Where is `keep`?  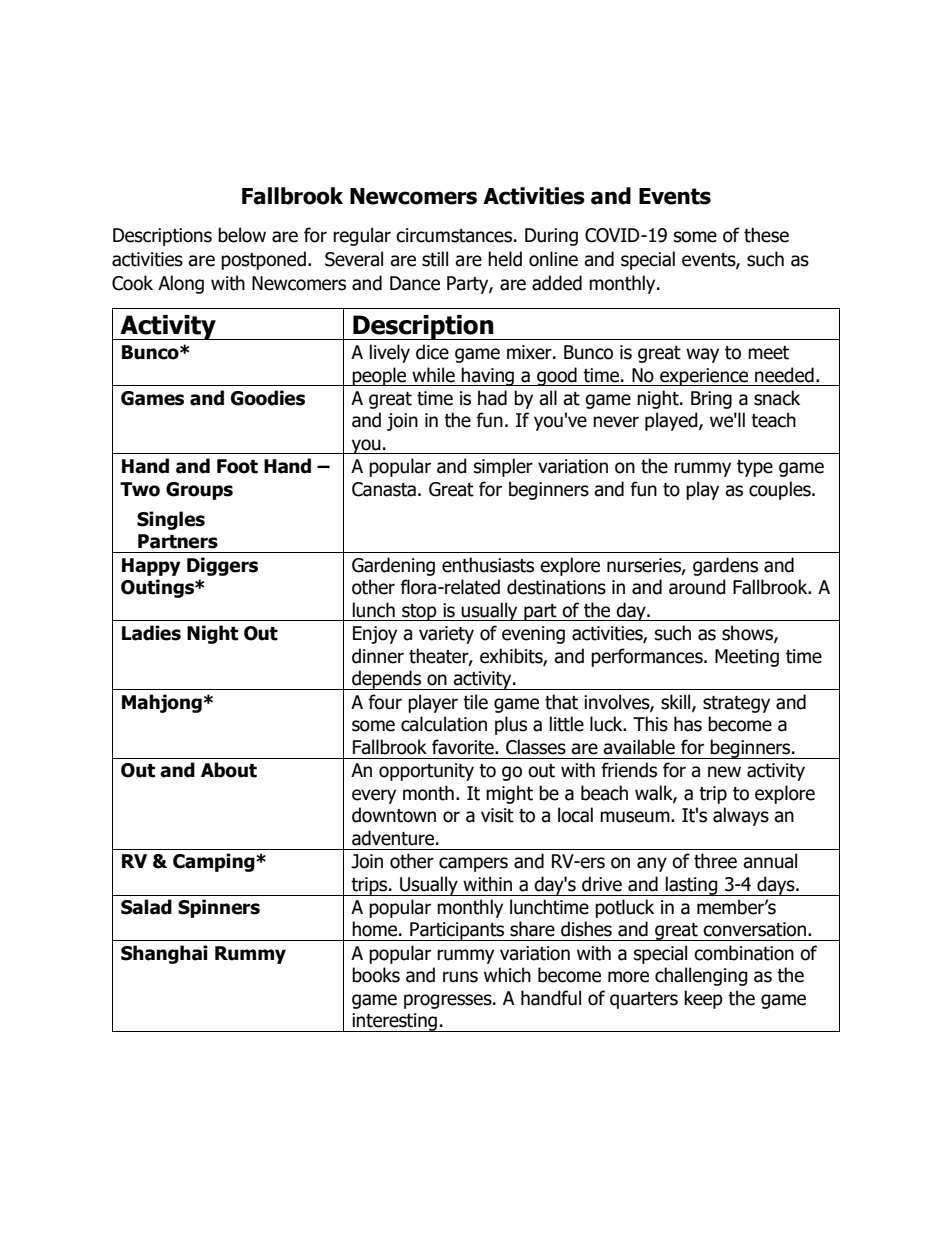 keep is located at coordinates (703, 999).
